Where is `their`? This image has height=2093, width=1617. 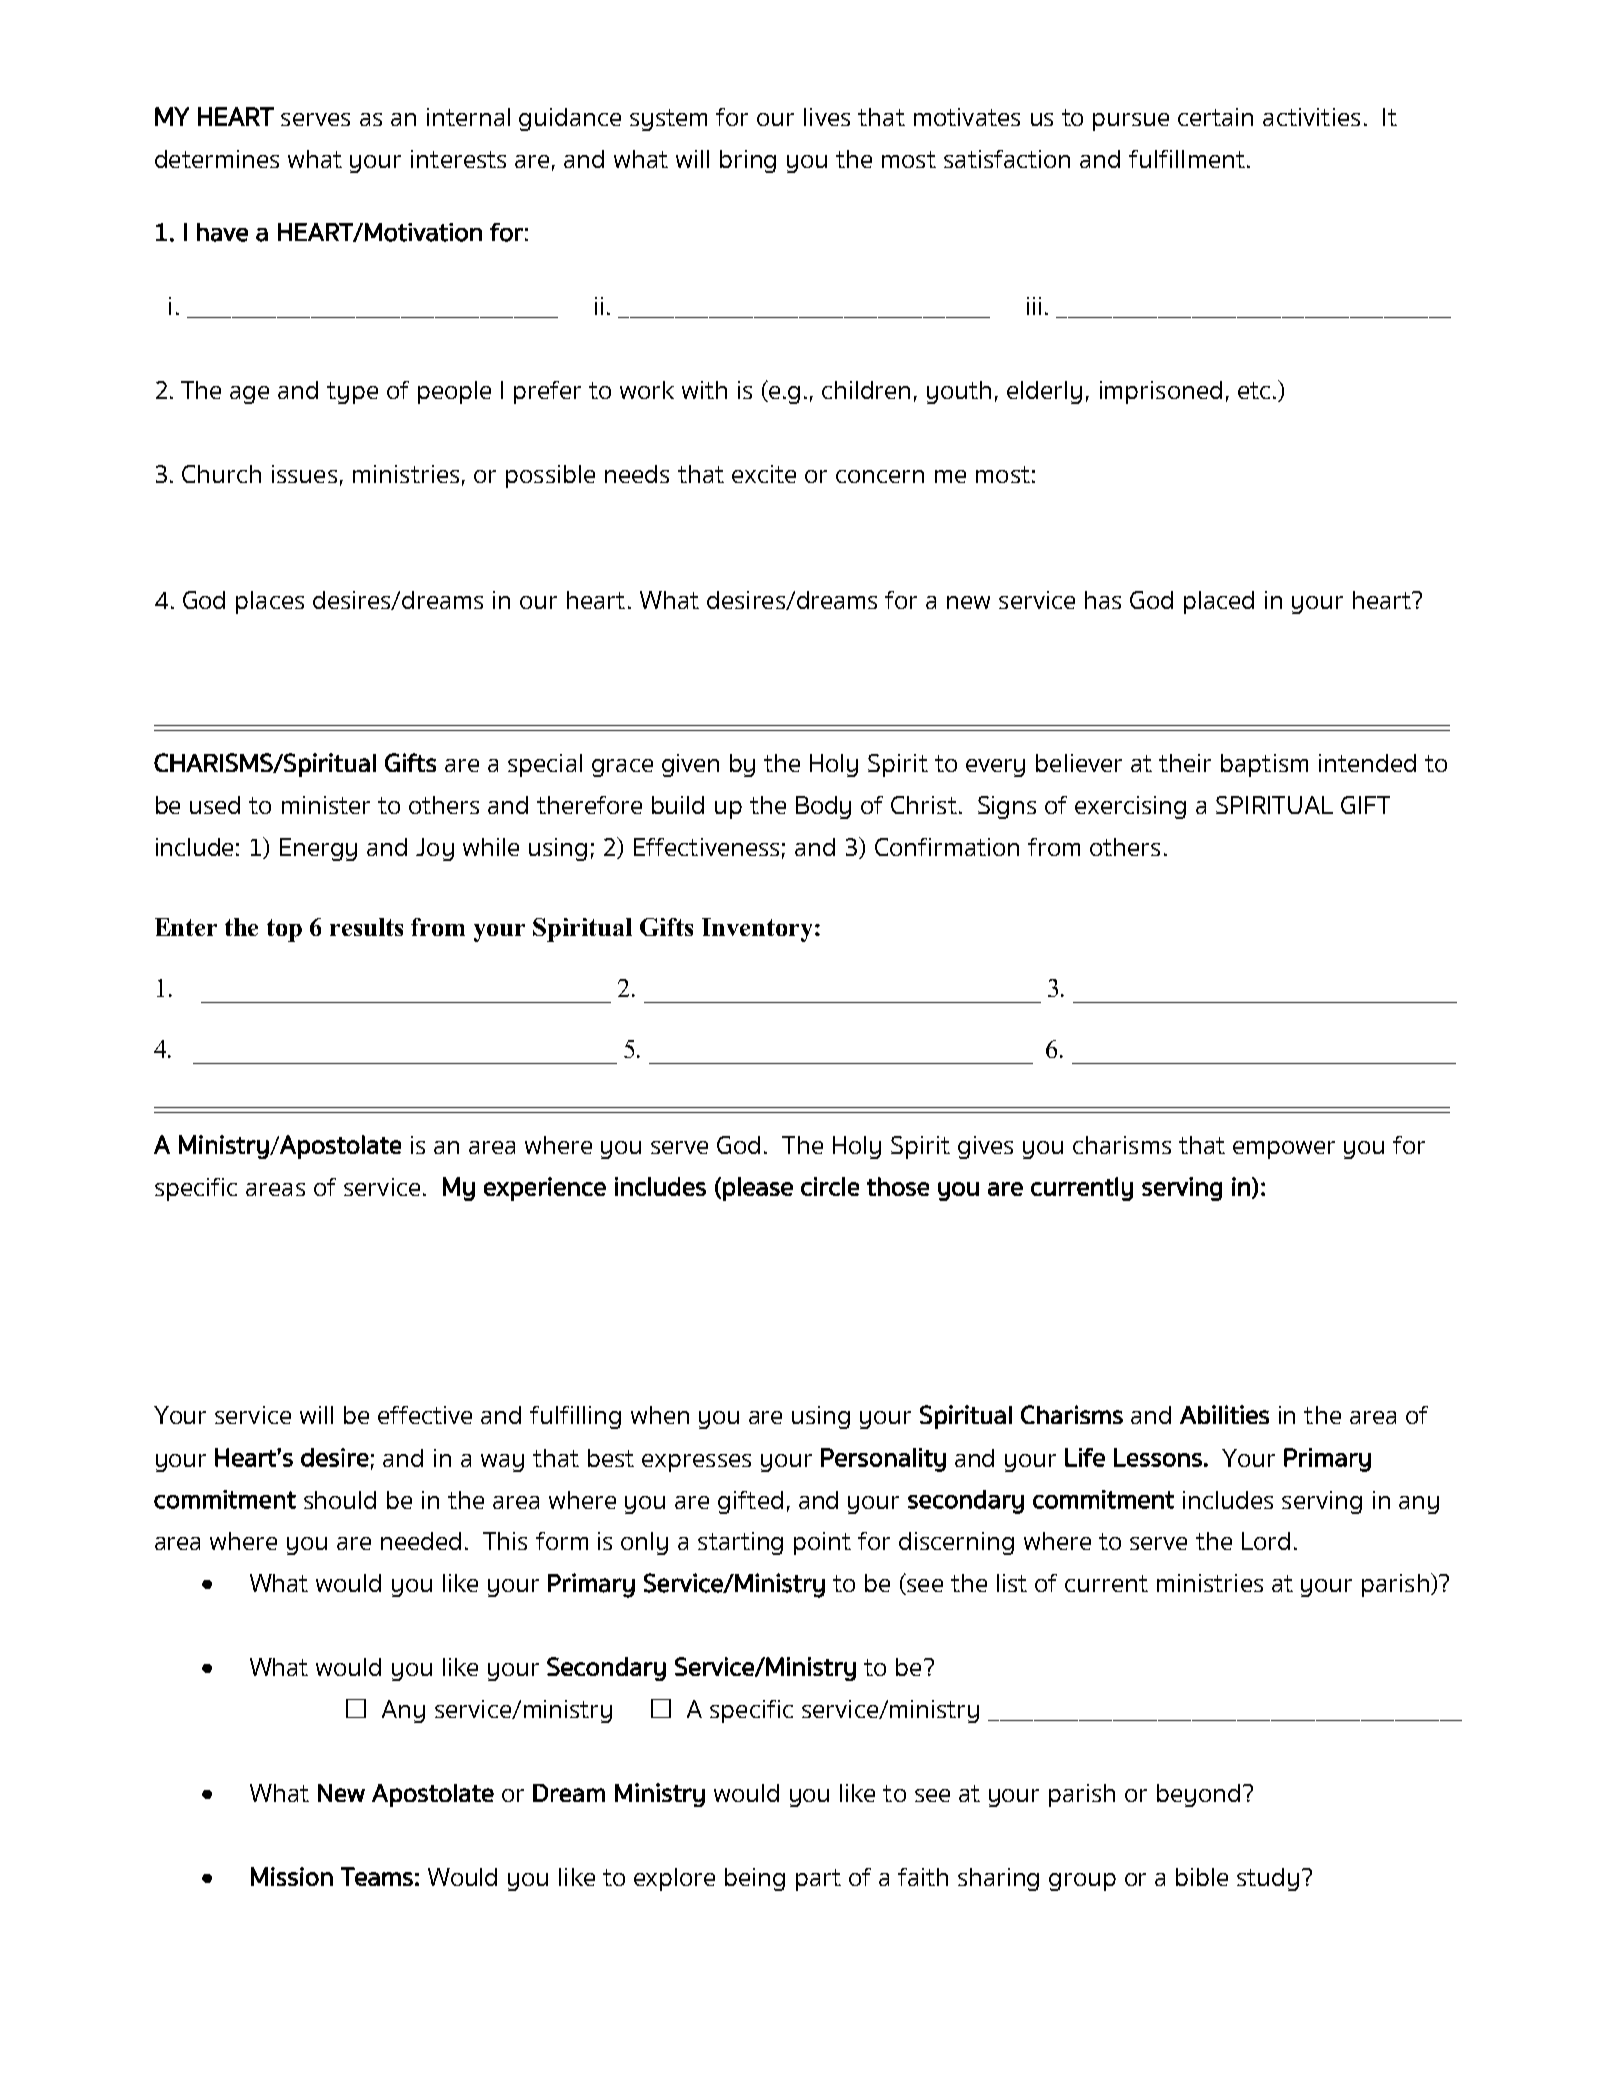
their is located at coordinates (1185, 763).
